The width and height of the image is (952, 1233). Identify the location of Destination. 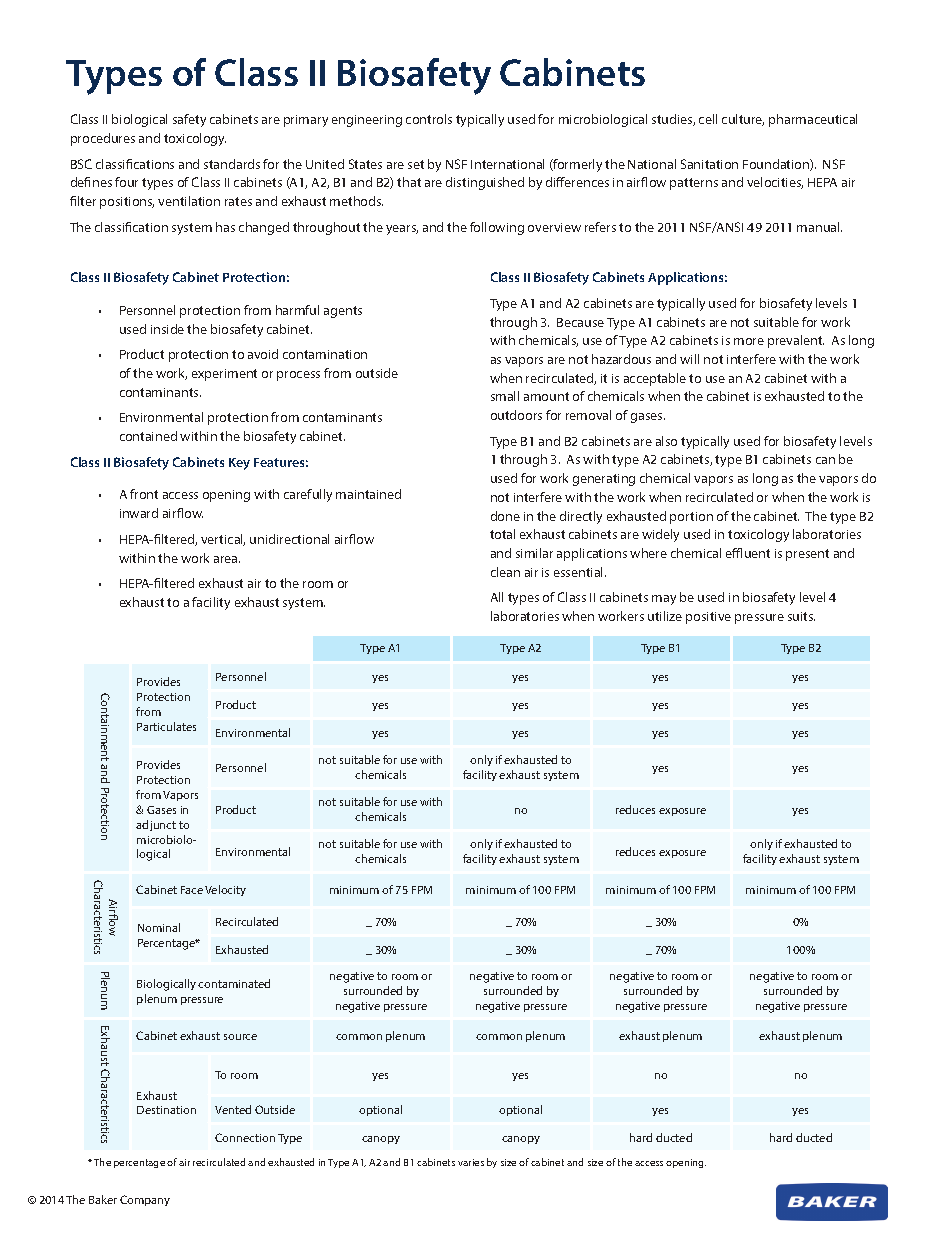
(166, 1110).
